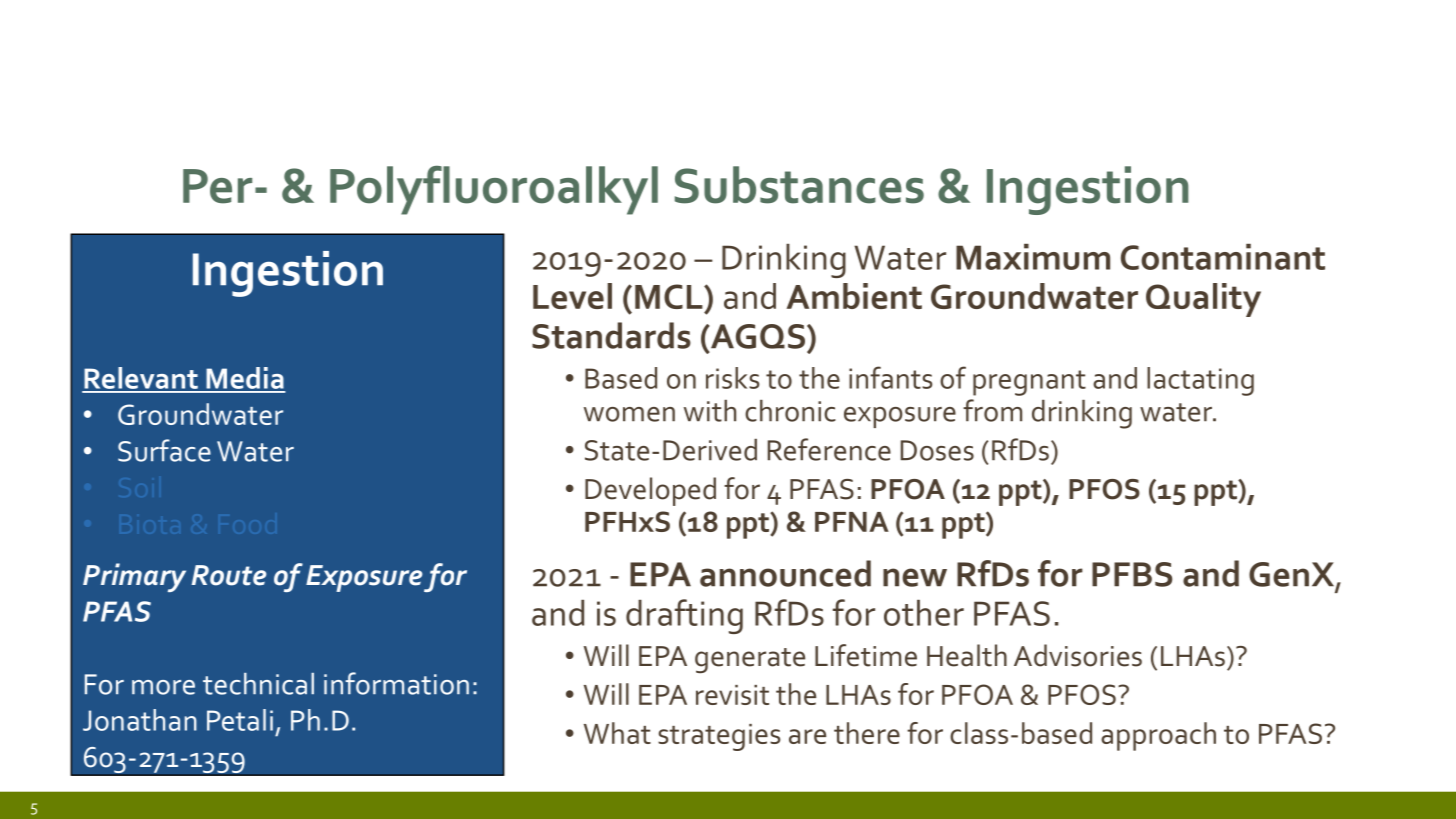 The width and height of the image is (1456, 819). Describe the element at coordinates (611, 335) in the image. I see `Standards` at that location.
